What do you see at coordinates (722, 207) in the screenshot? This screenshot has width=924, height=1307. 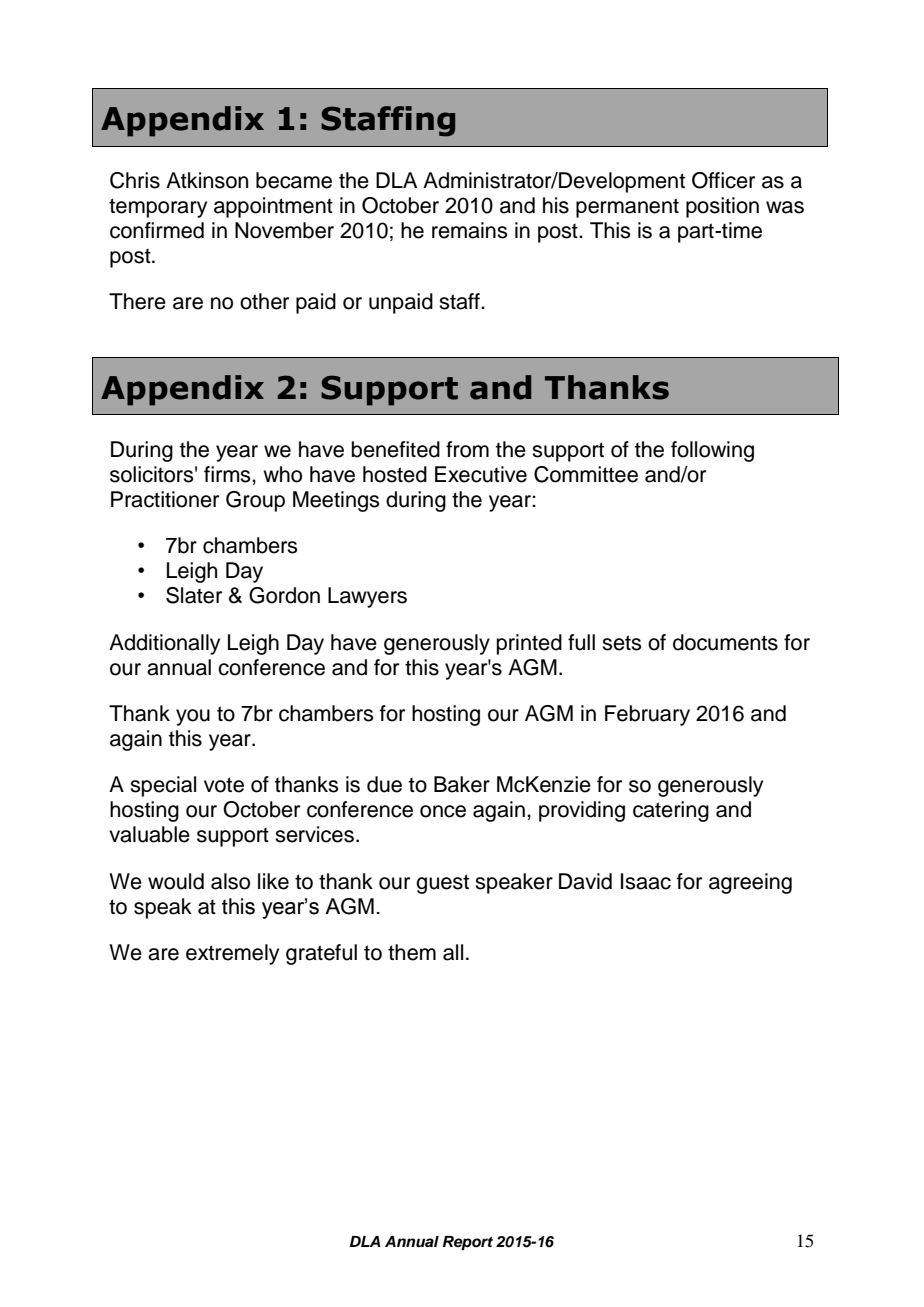 I see `position` at bounding box center [722, 207].
